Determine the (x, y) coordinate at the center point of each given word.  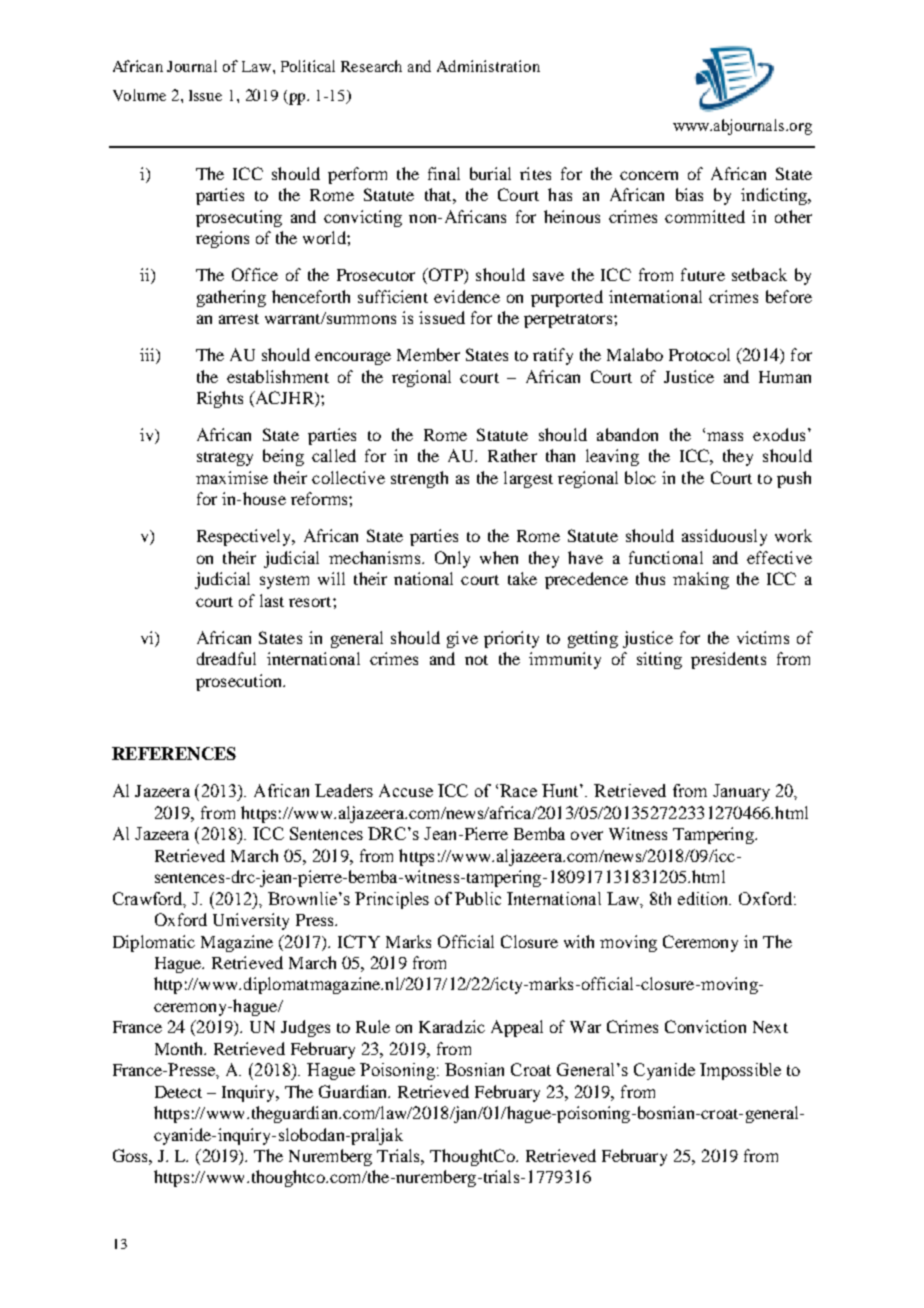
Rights (220, 399)
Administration (488, 66)
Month (180, 1048)
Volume (139, 95)
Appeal (517, 1028)
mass (725, 436)
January (741, 792)
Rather (512, 455)
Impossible (740, 1071)
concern (649, 175)
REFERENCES (174, 753)
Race (518, 790)
